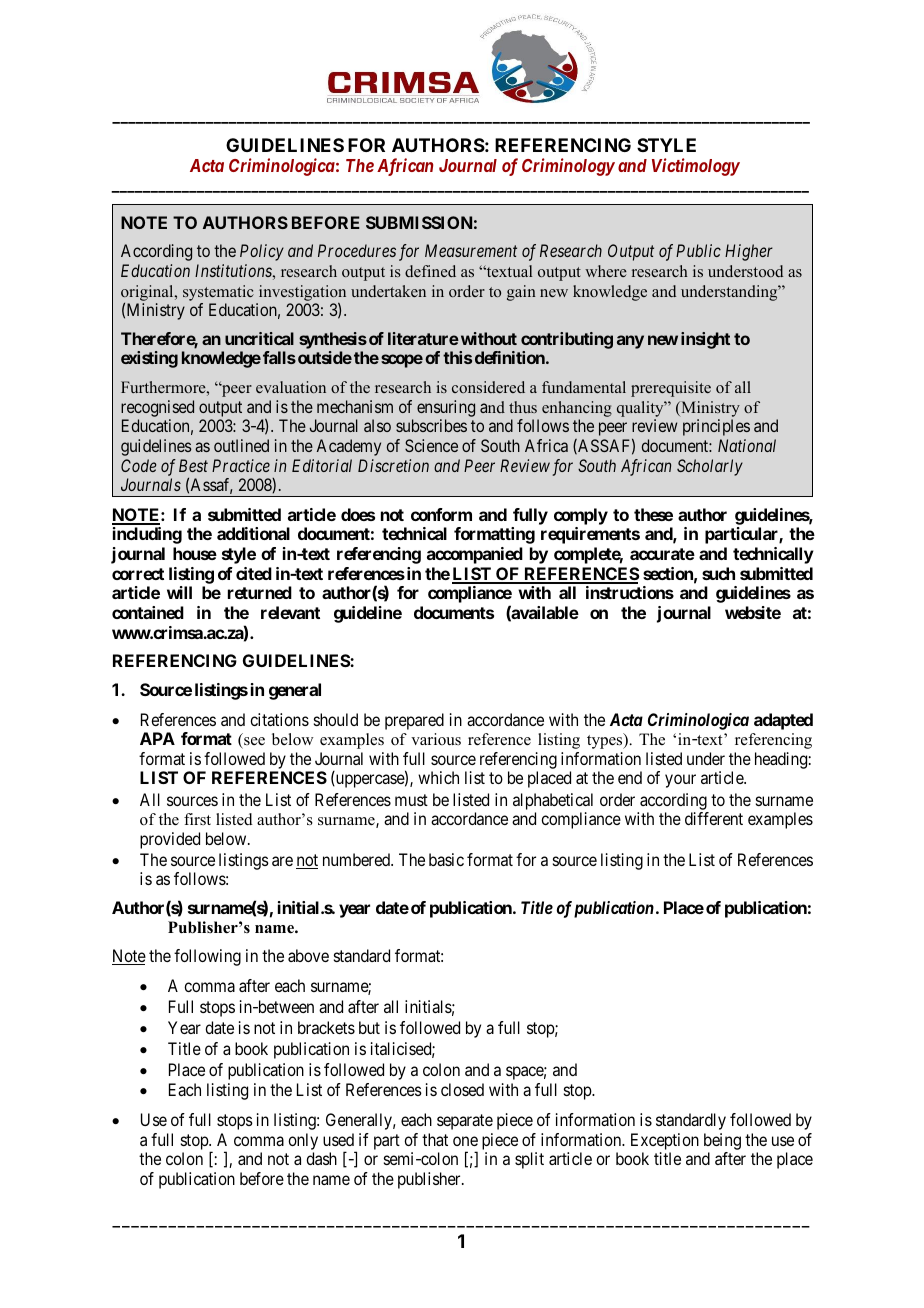 This screenshot has height=1308, width=924. I want to click on adapted, so click(783, 721).
